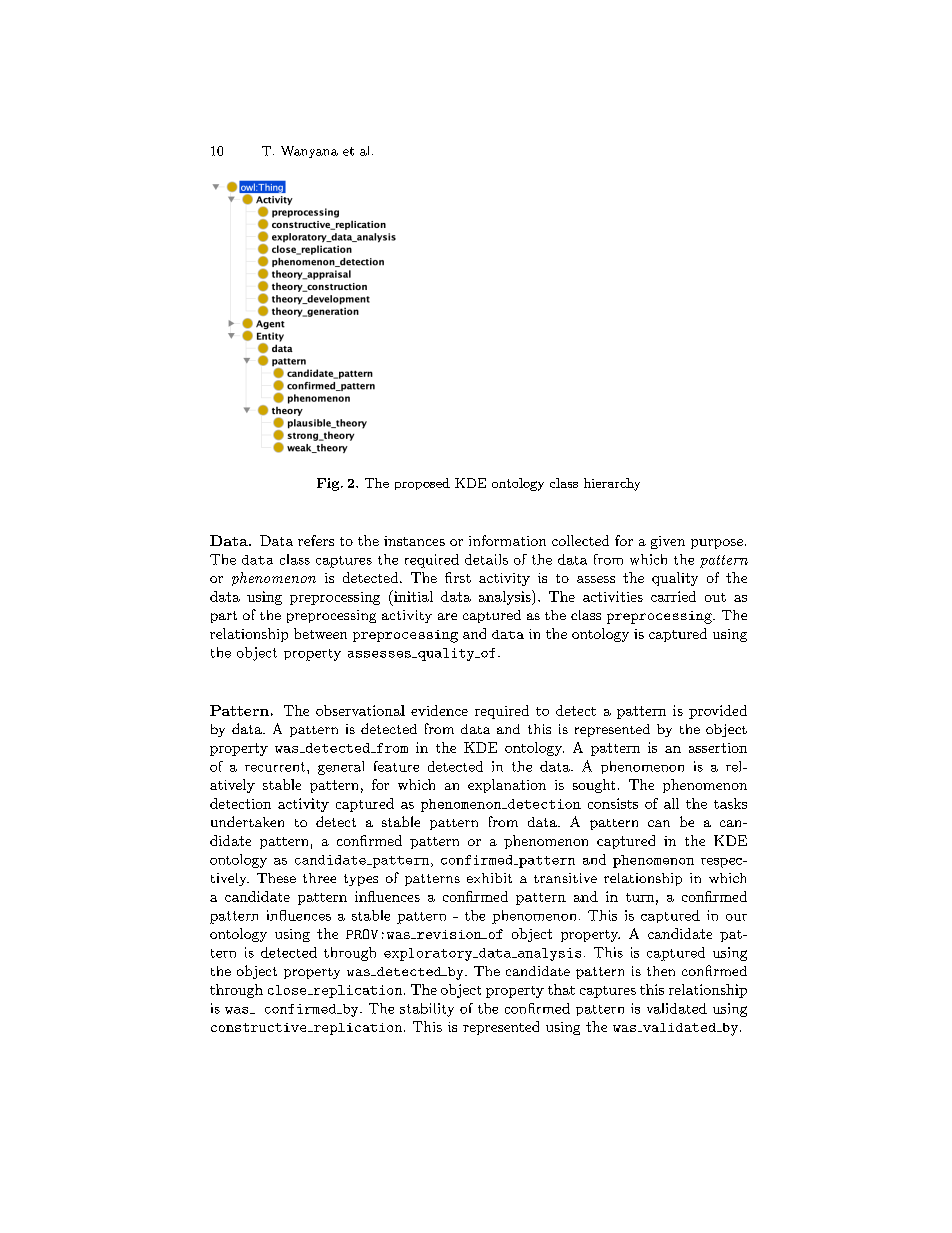  What do you see at coordinates (329, 484) in the screenshot?
I see `Fig` at bounding box center [329, 484].
